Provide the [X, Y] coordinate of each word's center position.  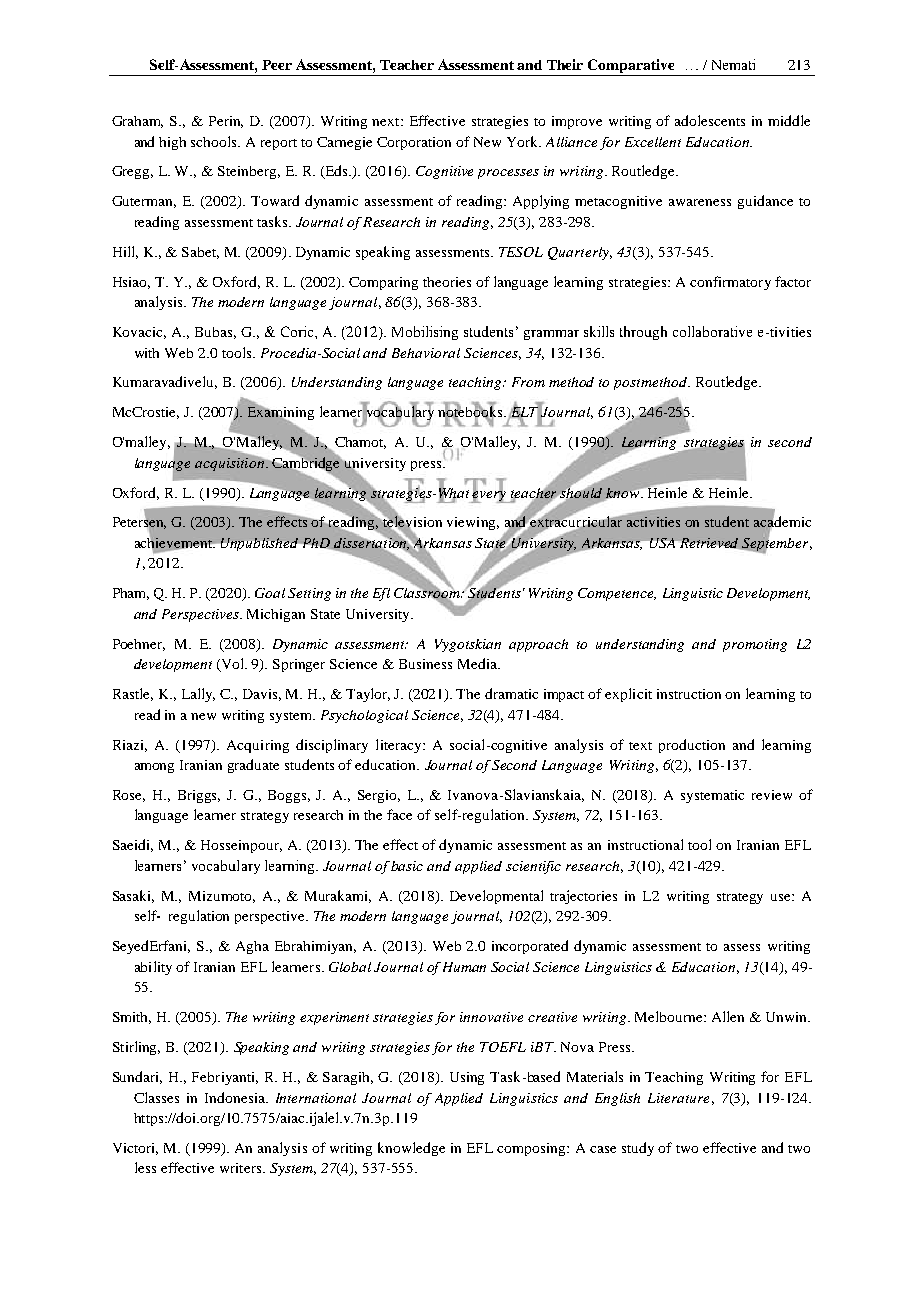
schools [215, 141]
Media [478, 663]
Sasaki [133, 896]
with [147, 353]
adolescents [710, 120]
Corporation [414, 143]
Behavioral [426, 353]
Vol [233, 665]
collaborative [712, 331]
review [772, 795]
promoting [755, 645]
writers [242, 1168]
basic [407, 866]
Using [467, 1078]
